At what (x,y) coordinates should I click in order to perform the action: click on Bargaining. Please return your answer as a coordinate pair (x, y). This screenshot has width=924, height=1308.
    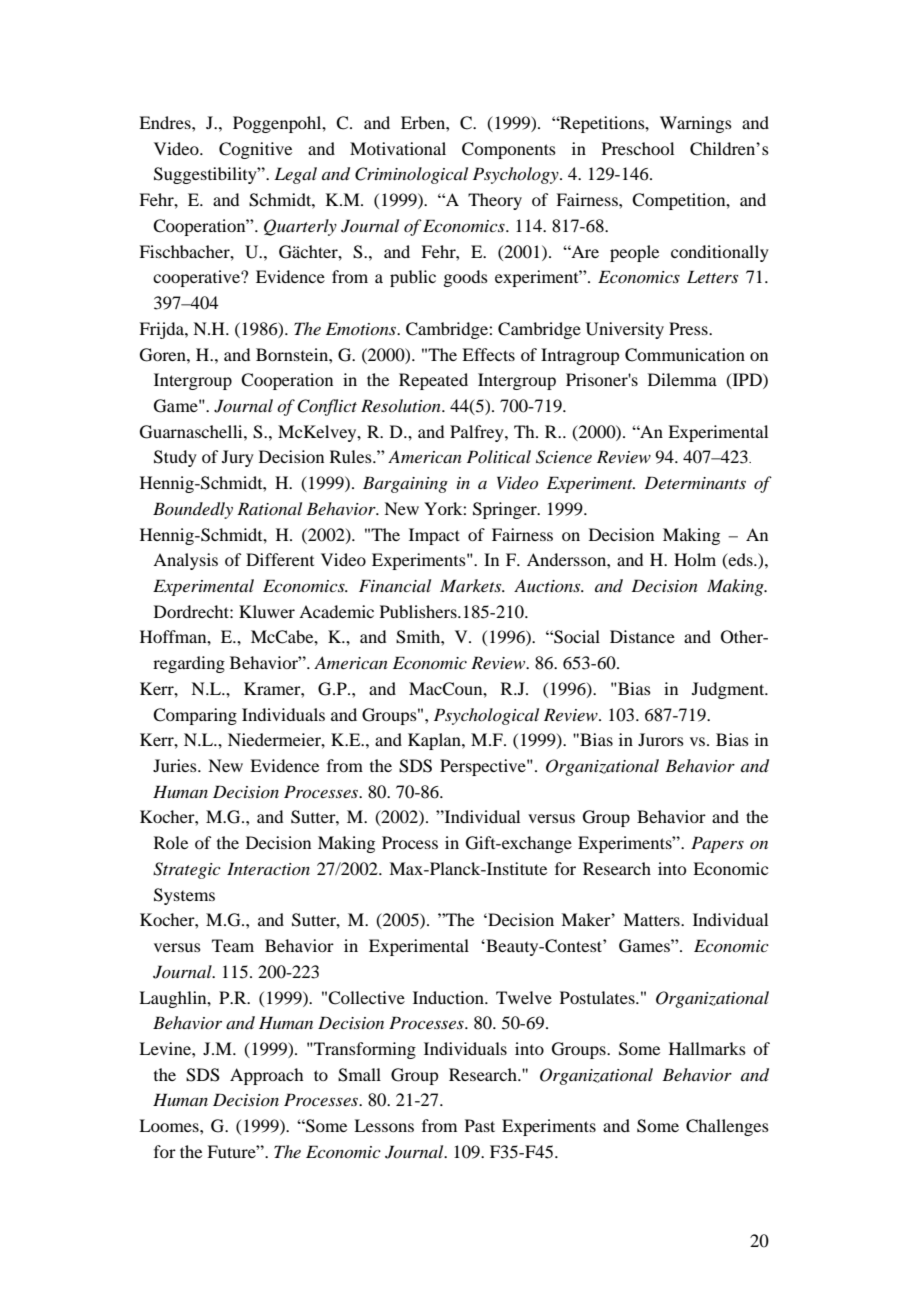
    Looking at the image, I should click on (405, 484).
